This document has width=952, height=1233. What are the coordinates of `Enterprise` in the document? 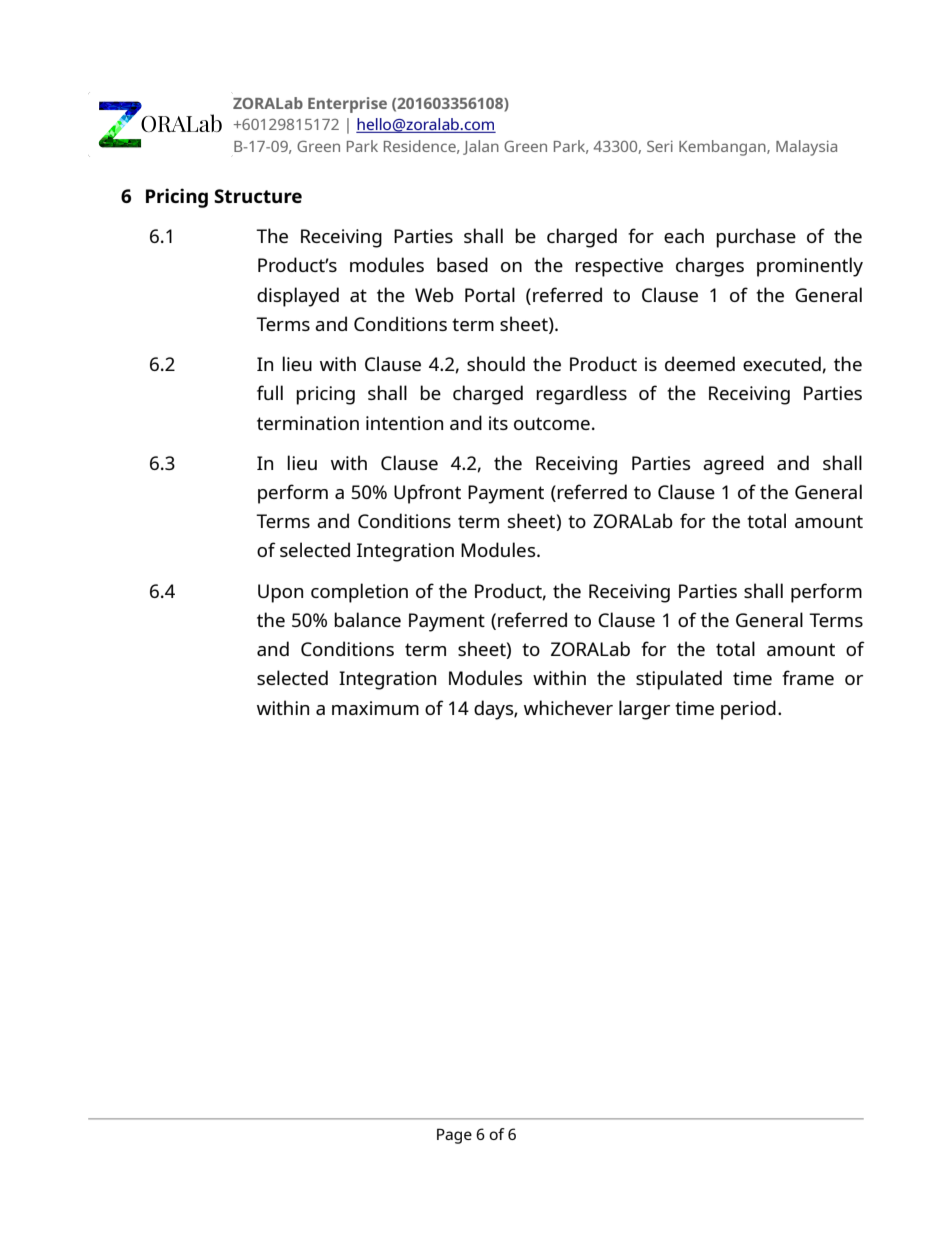 It's located at (347, 105).
